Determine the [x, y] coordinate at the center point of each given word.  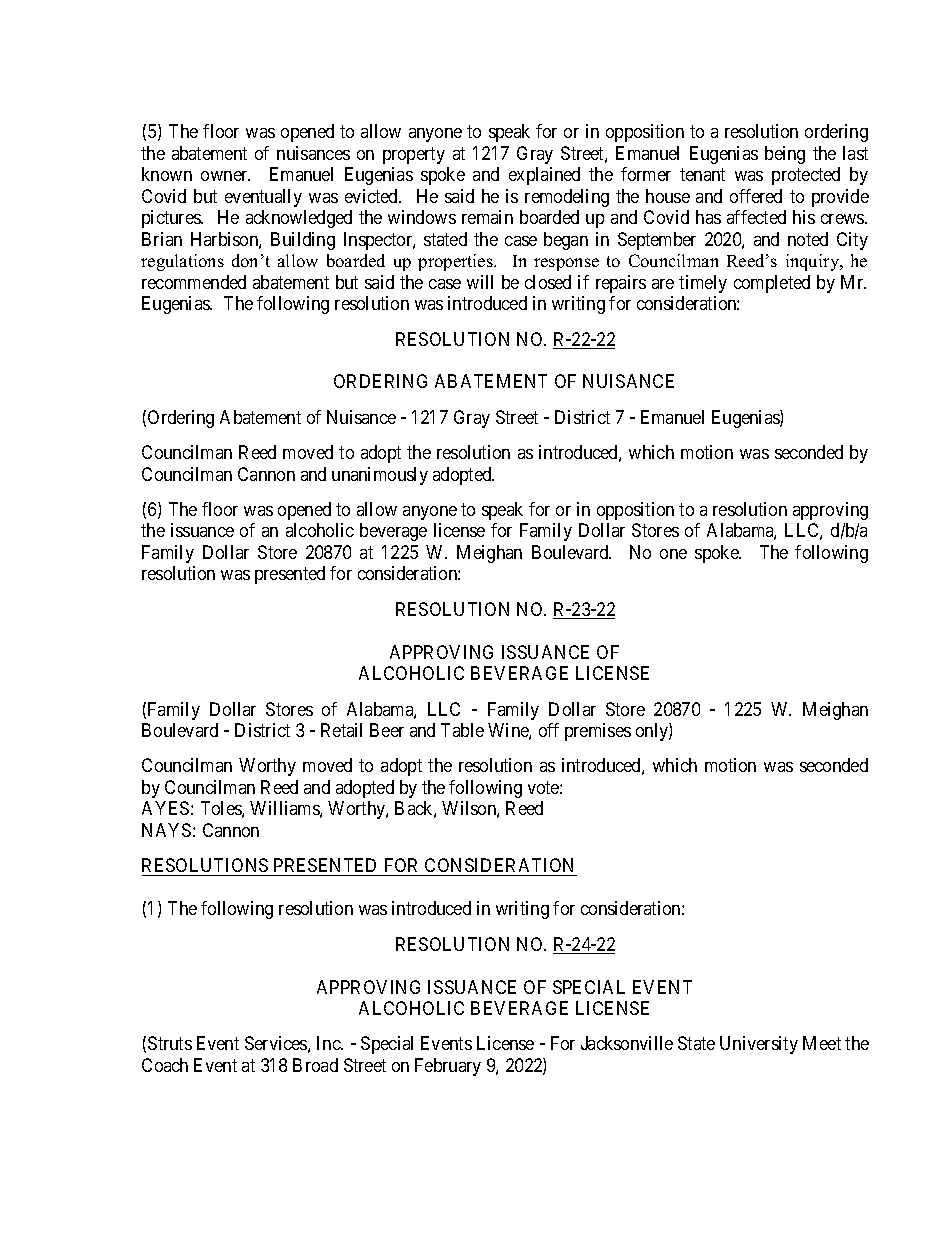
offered [756, 196]
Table [462, 730]
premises [598, 732]
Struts [170, 1043]
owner [225, 176]
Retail [341, 730]
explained [544, 176]
